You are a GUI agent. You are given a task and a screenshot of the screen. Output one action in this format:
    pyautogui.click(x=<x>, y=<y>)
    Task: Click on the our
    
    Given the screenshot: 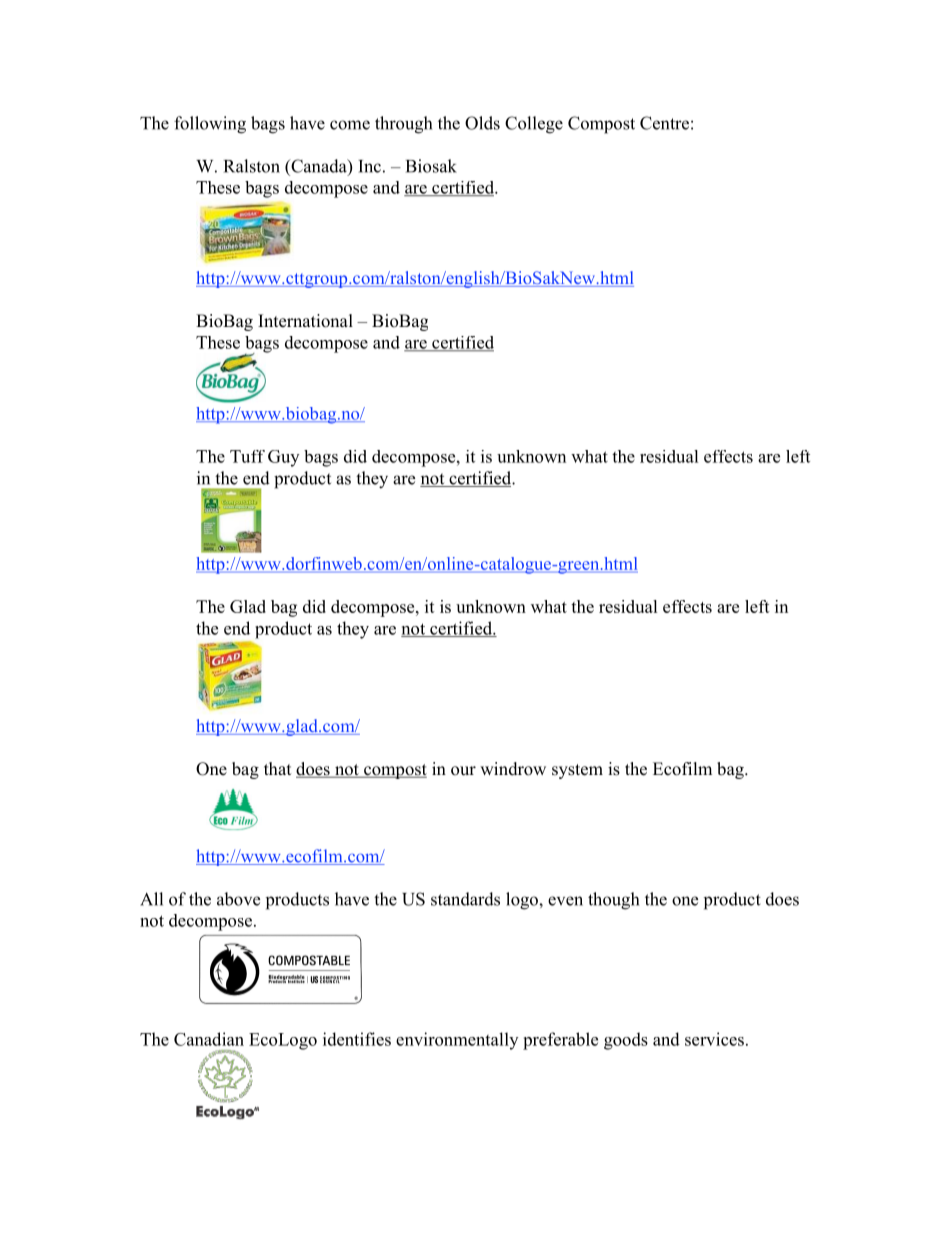 What is the action you would take?
    pyautogui.click(x=463, y=771)
